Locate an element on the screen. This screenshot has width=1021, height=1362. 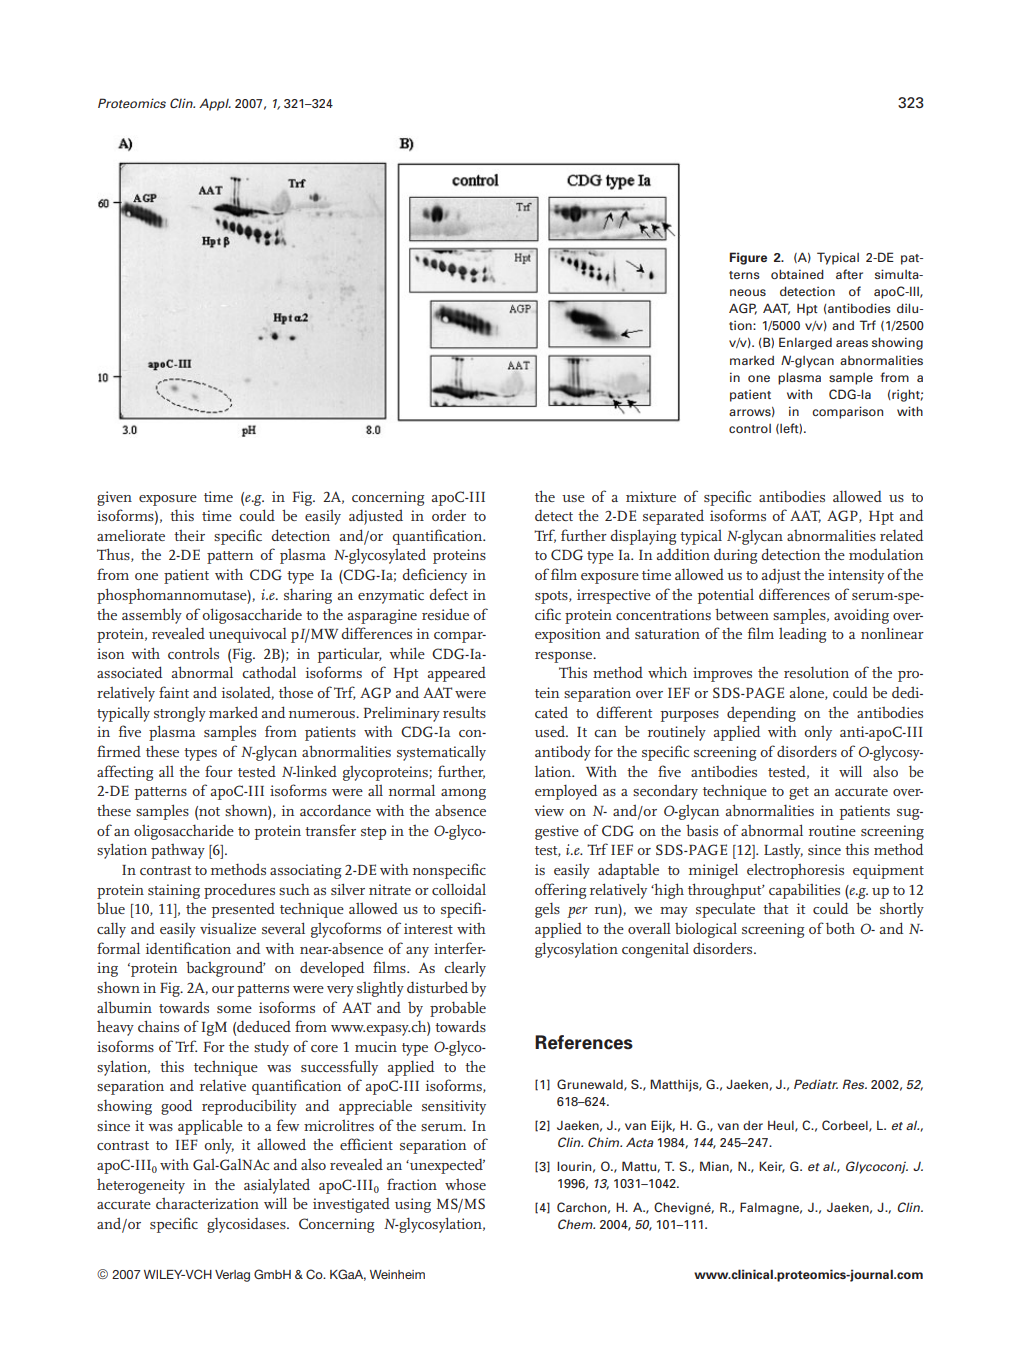
spots is located at coordinates (552, 597).
